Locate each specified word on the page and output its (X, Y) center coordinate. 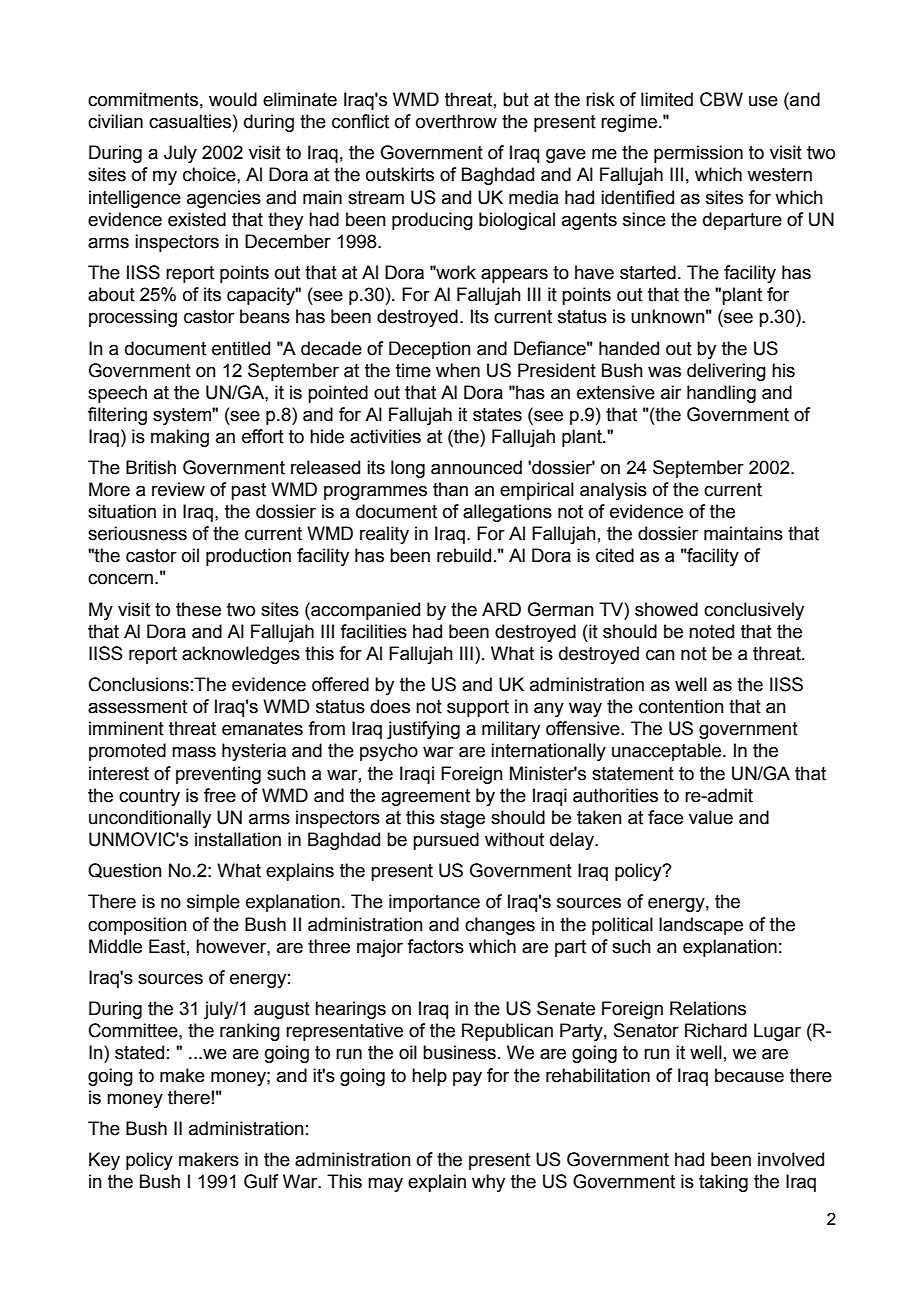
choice (210, 174)
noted (711, 631)
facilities (373, 631)
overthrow (456, 121)
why (488, 1183)
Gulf (261, 1181)
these (198, 609)
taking (723, 1183)
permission (698, 154)
